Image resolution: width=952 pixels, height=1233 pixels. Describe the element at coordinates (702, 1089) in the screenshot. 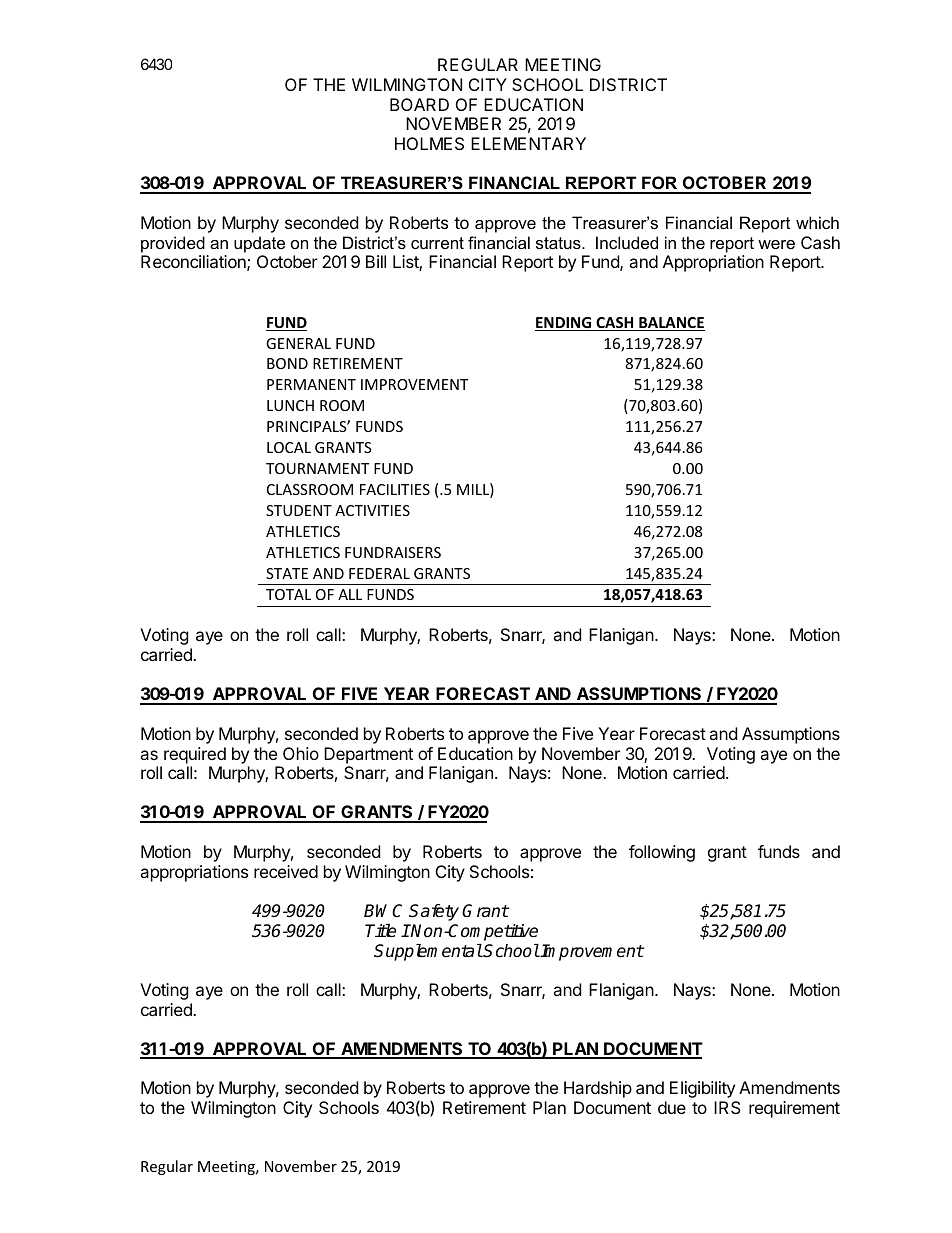

I see `Eligibility` at that location.
